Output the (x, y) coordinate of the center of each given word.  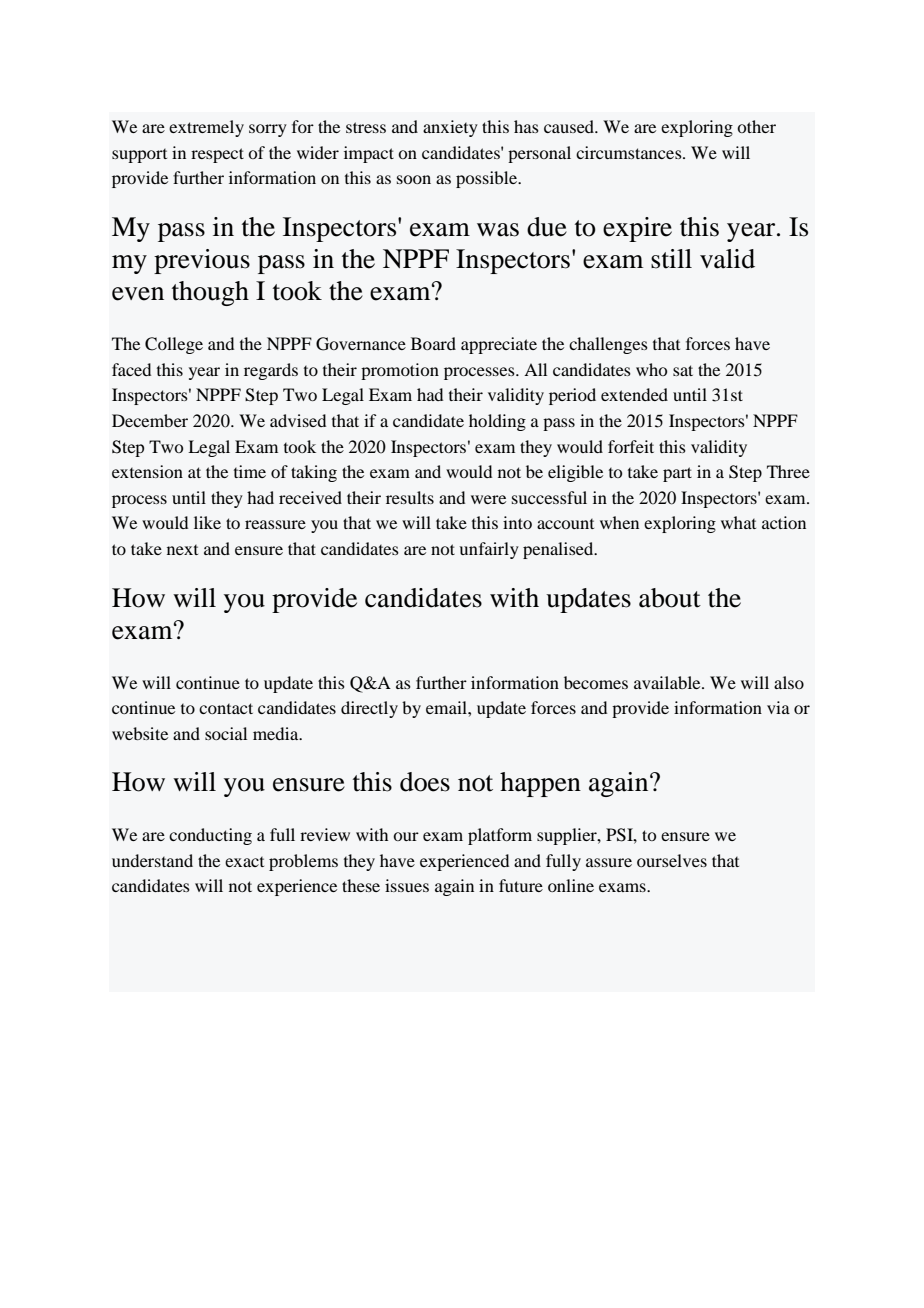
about (670, 598)
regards (271, 371)
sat (683, 370)
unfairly (489, 550)
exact (244, 862)
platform (500, 836)
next (182, 550)
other (756, 126)
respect (217, 155)
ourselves (672, 860)
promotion (400, 371)
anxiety (450, 128)
